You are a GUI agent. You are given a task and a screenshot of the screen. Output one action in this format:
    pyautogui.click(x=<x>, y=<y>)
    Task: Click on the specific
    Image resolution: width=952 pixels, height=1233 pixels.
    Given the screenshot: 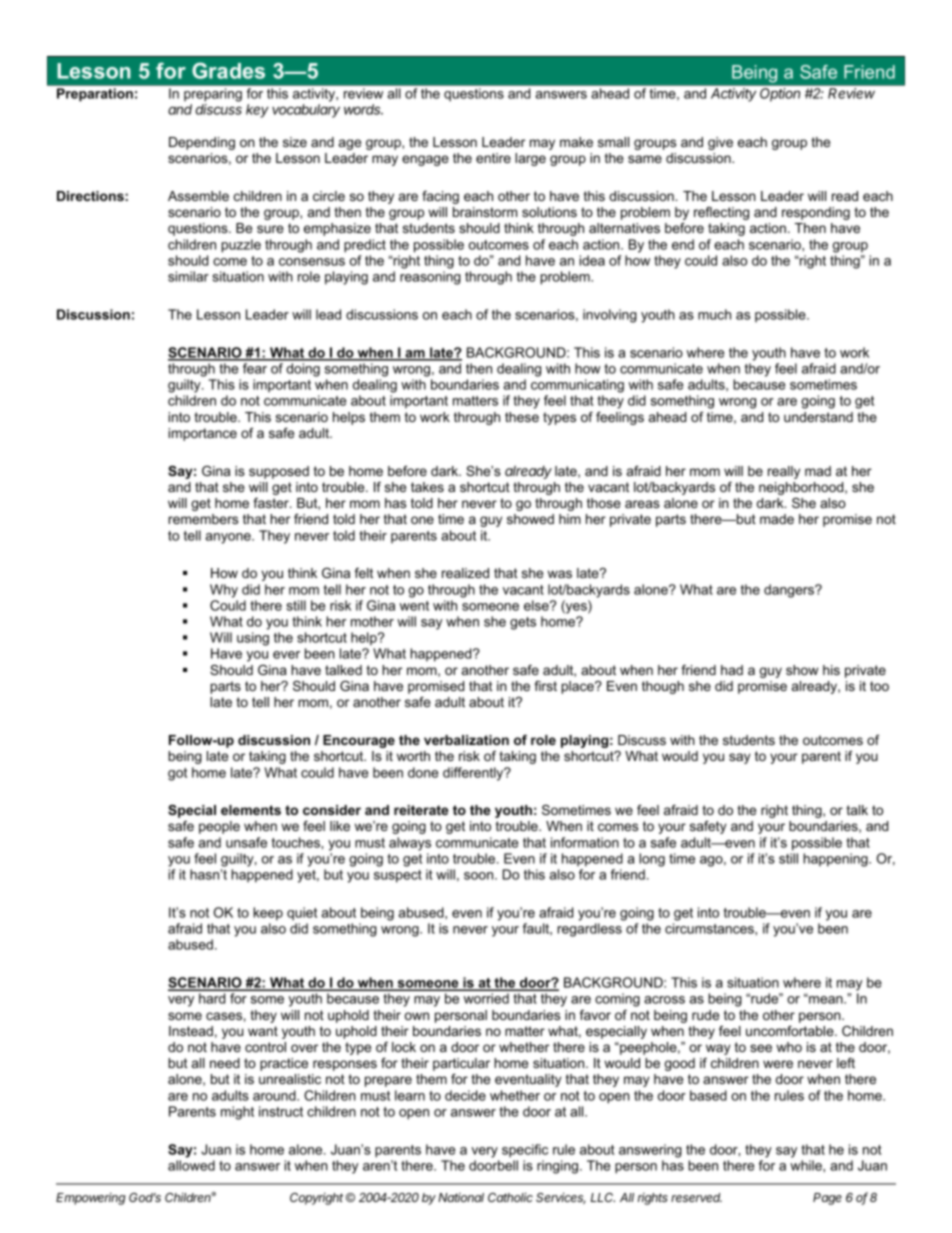 What is the action you would take?
    pyautogui.click(x=525, y=1151)
